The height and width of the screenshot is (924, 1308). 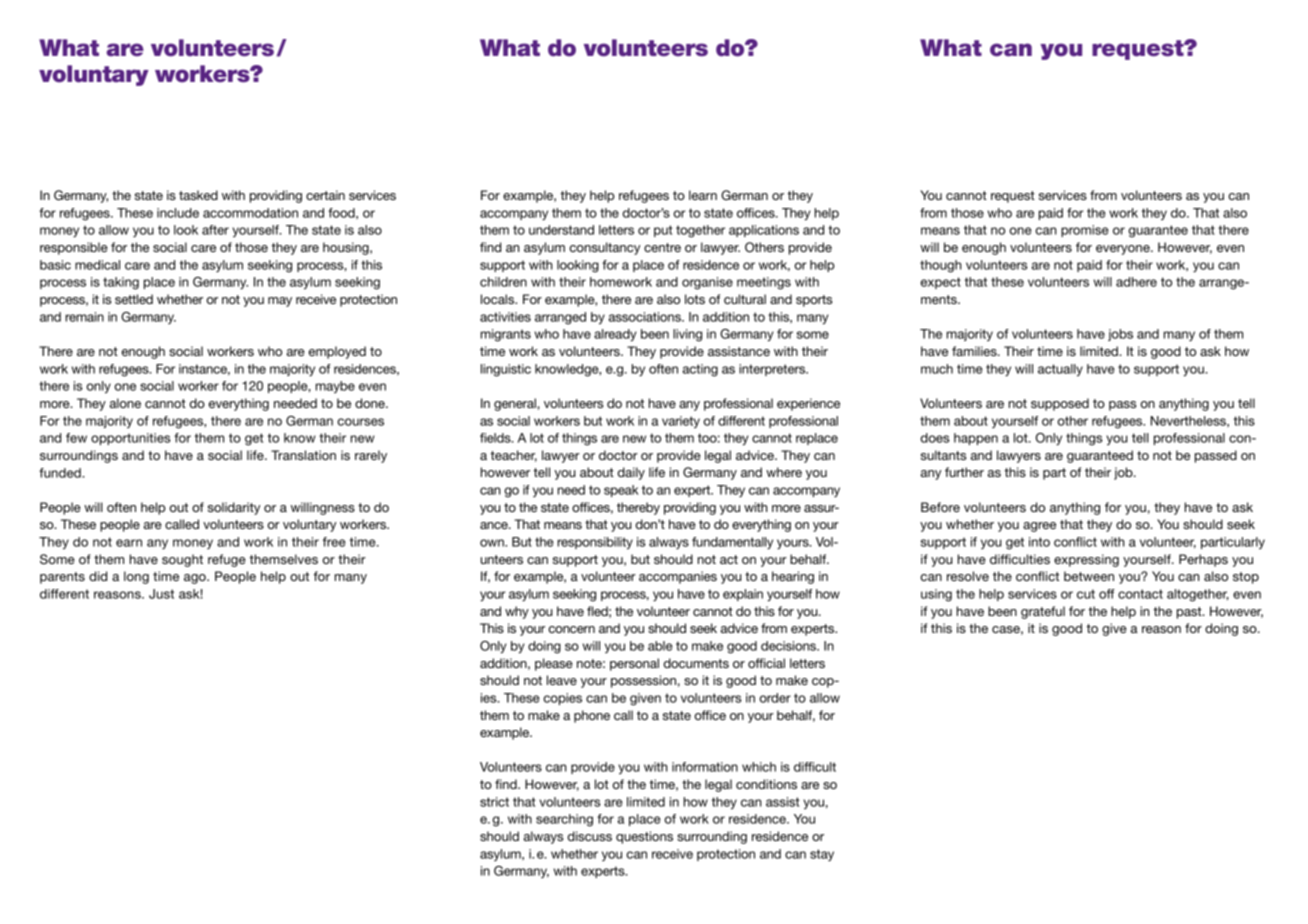 What do you see at coordinates (178, 213) in the screenshot?
I see `include` at bounding box center [178, 213].
